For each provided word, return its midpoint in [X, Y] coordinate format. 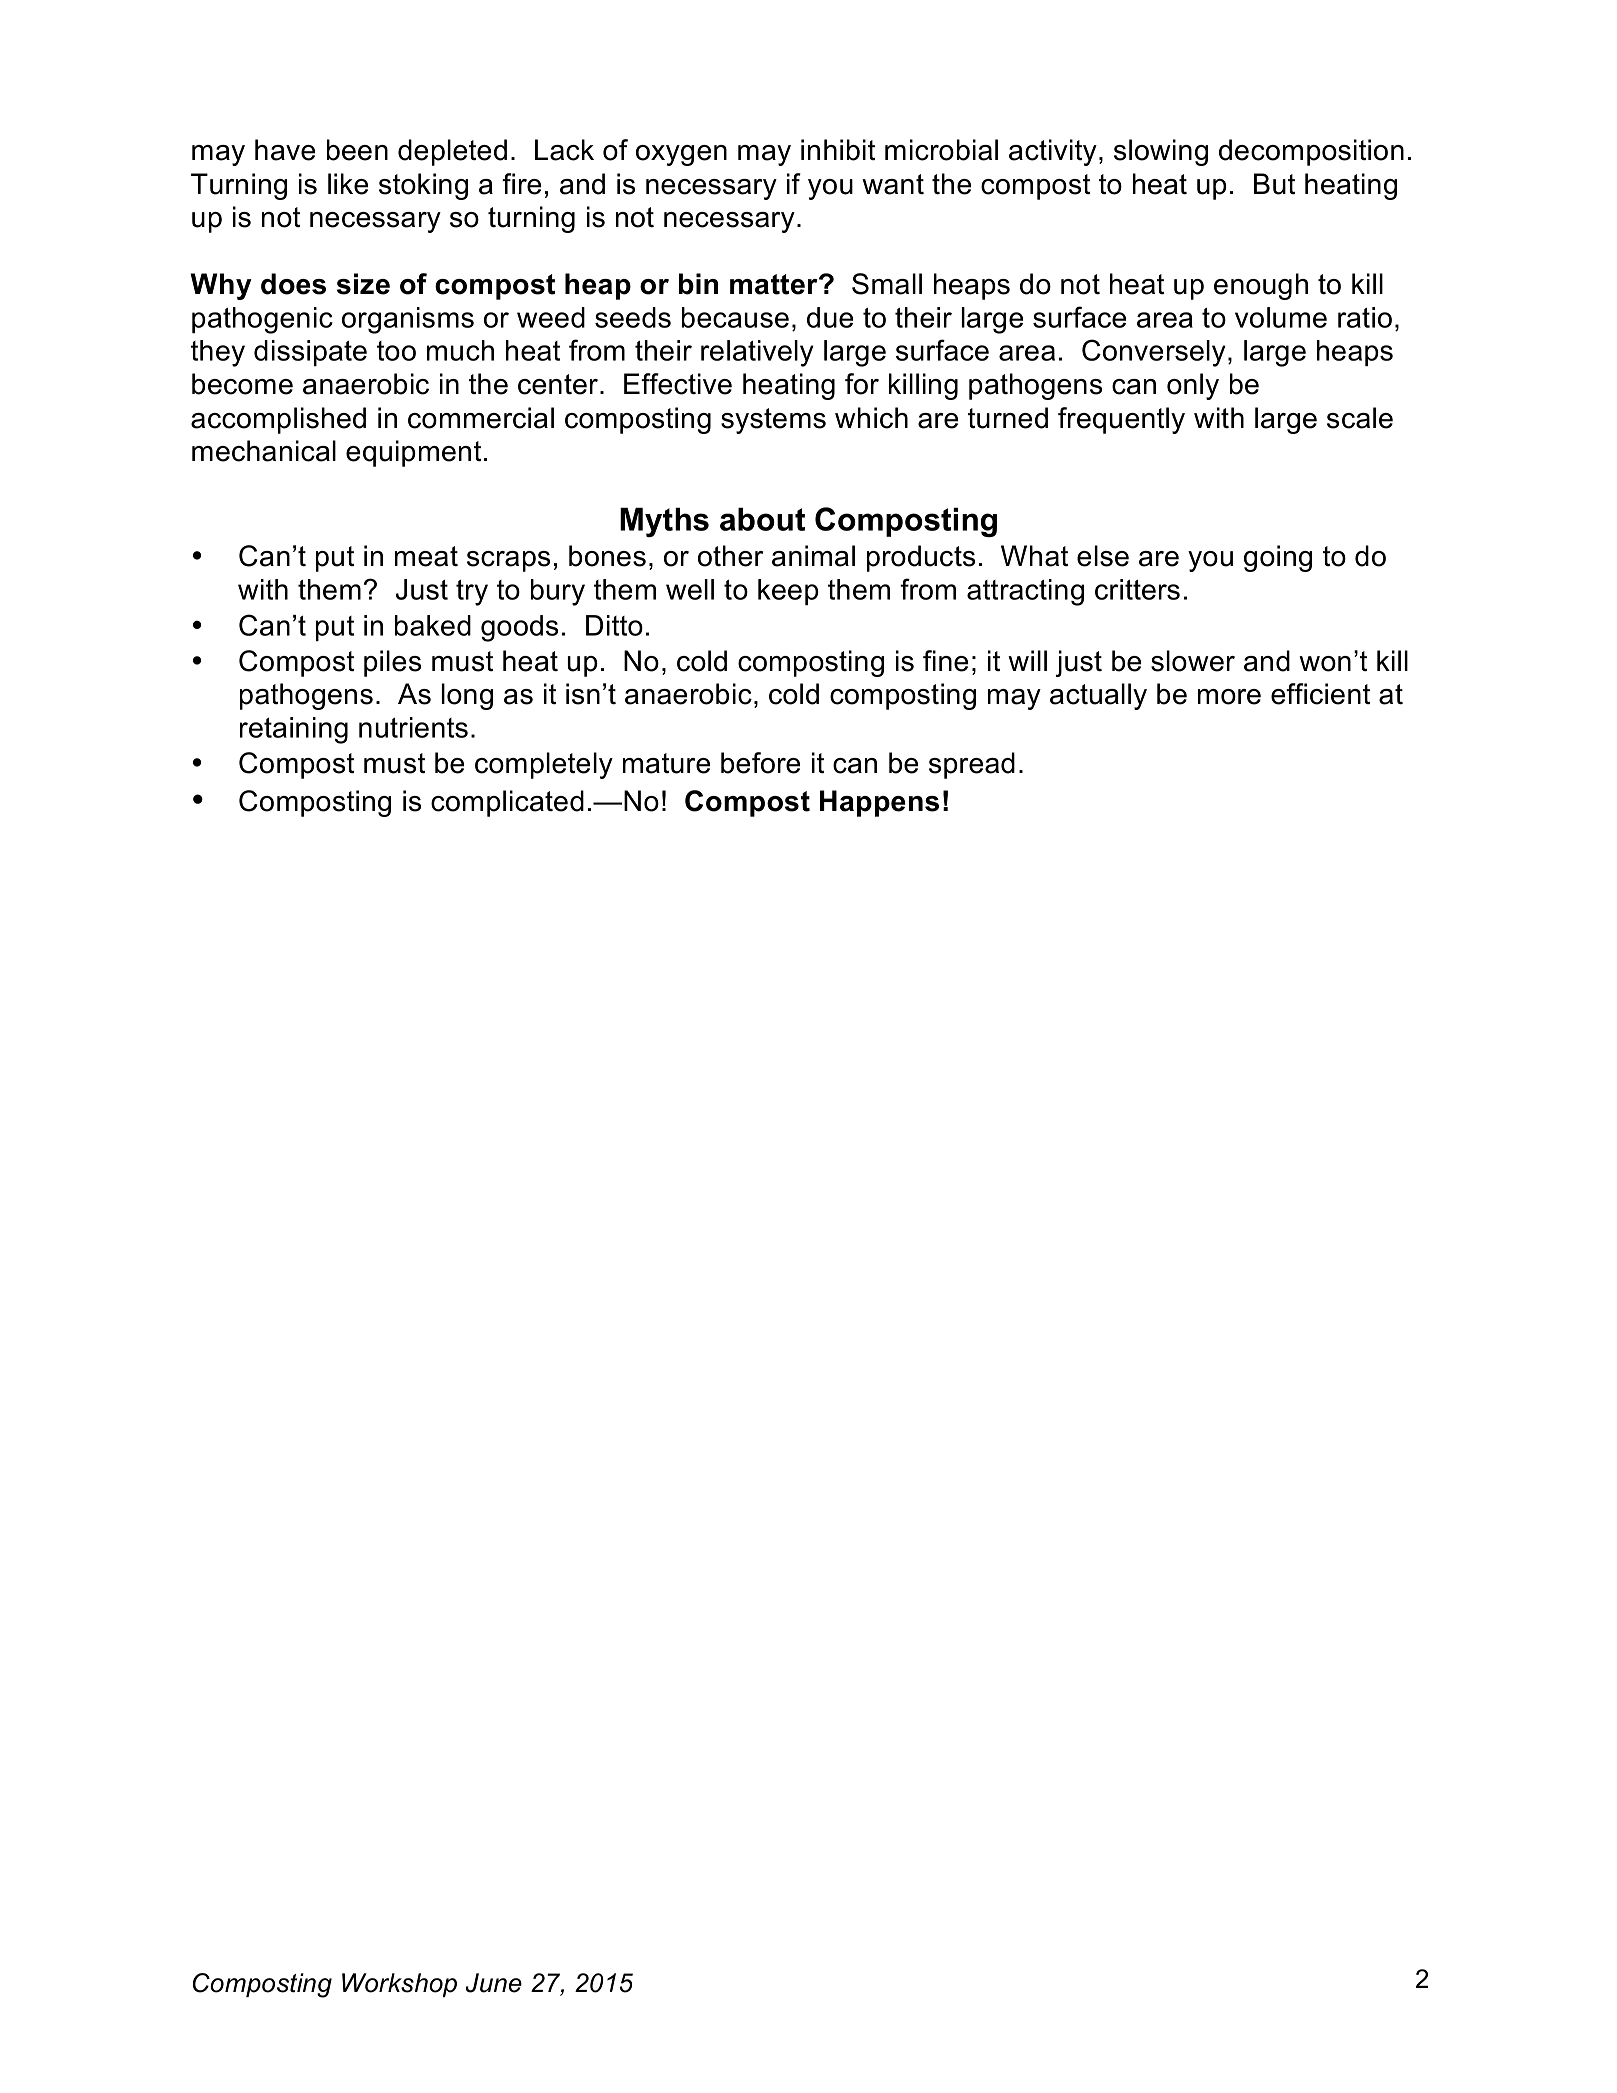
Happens [879, 803]
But [1274, 184]
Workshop [399, 1985]
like [348, 184]
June [494, 1983]
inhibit [838, 150]
